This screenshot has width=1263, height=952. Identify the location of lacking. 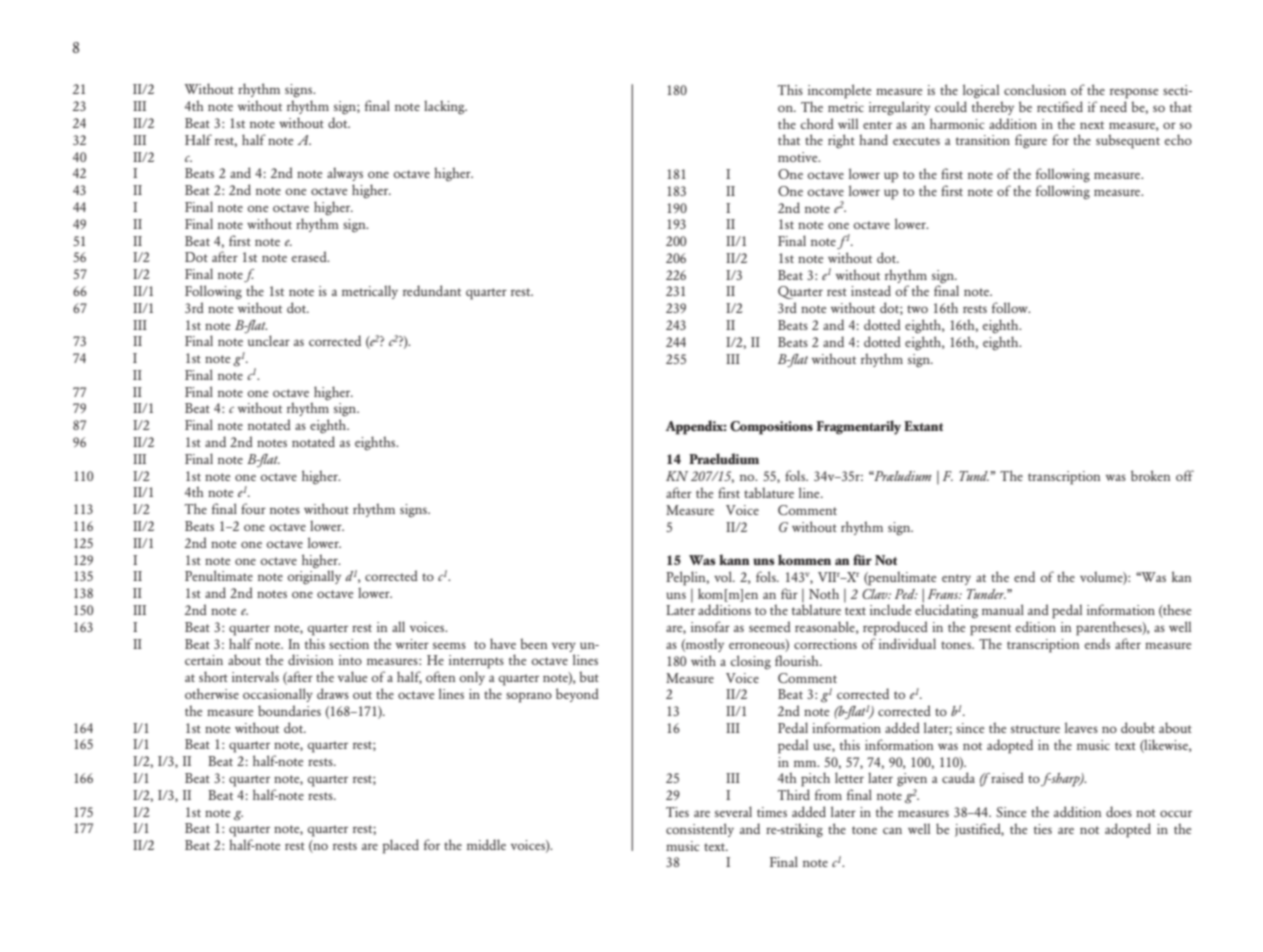
(445, 107).
